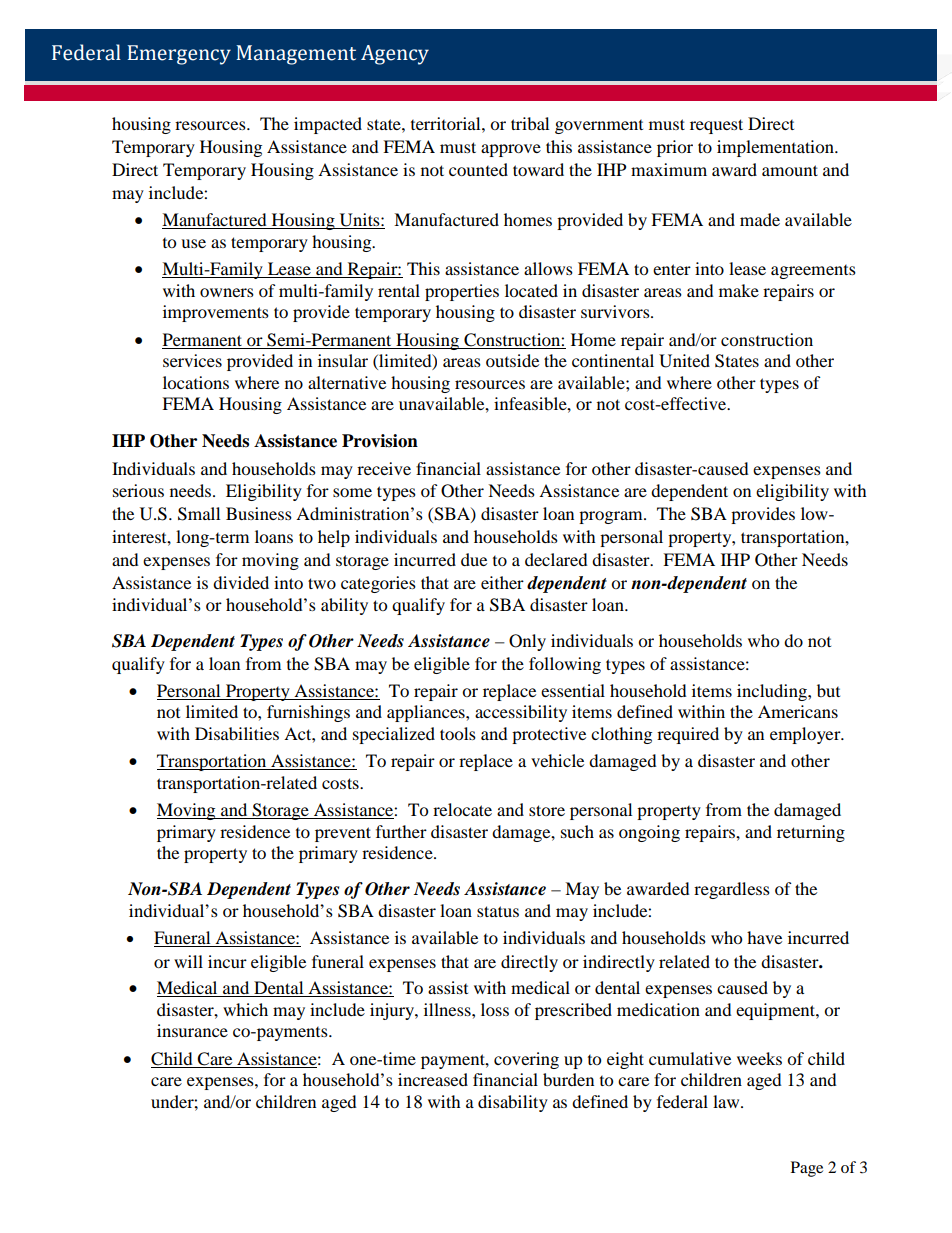 Image resolution: width=952 pixels, height=1233 pixels. Describe the element at coordinates (478, 169) in the screenshot. I see `counted` at that location.
